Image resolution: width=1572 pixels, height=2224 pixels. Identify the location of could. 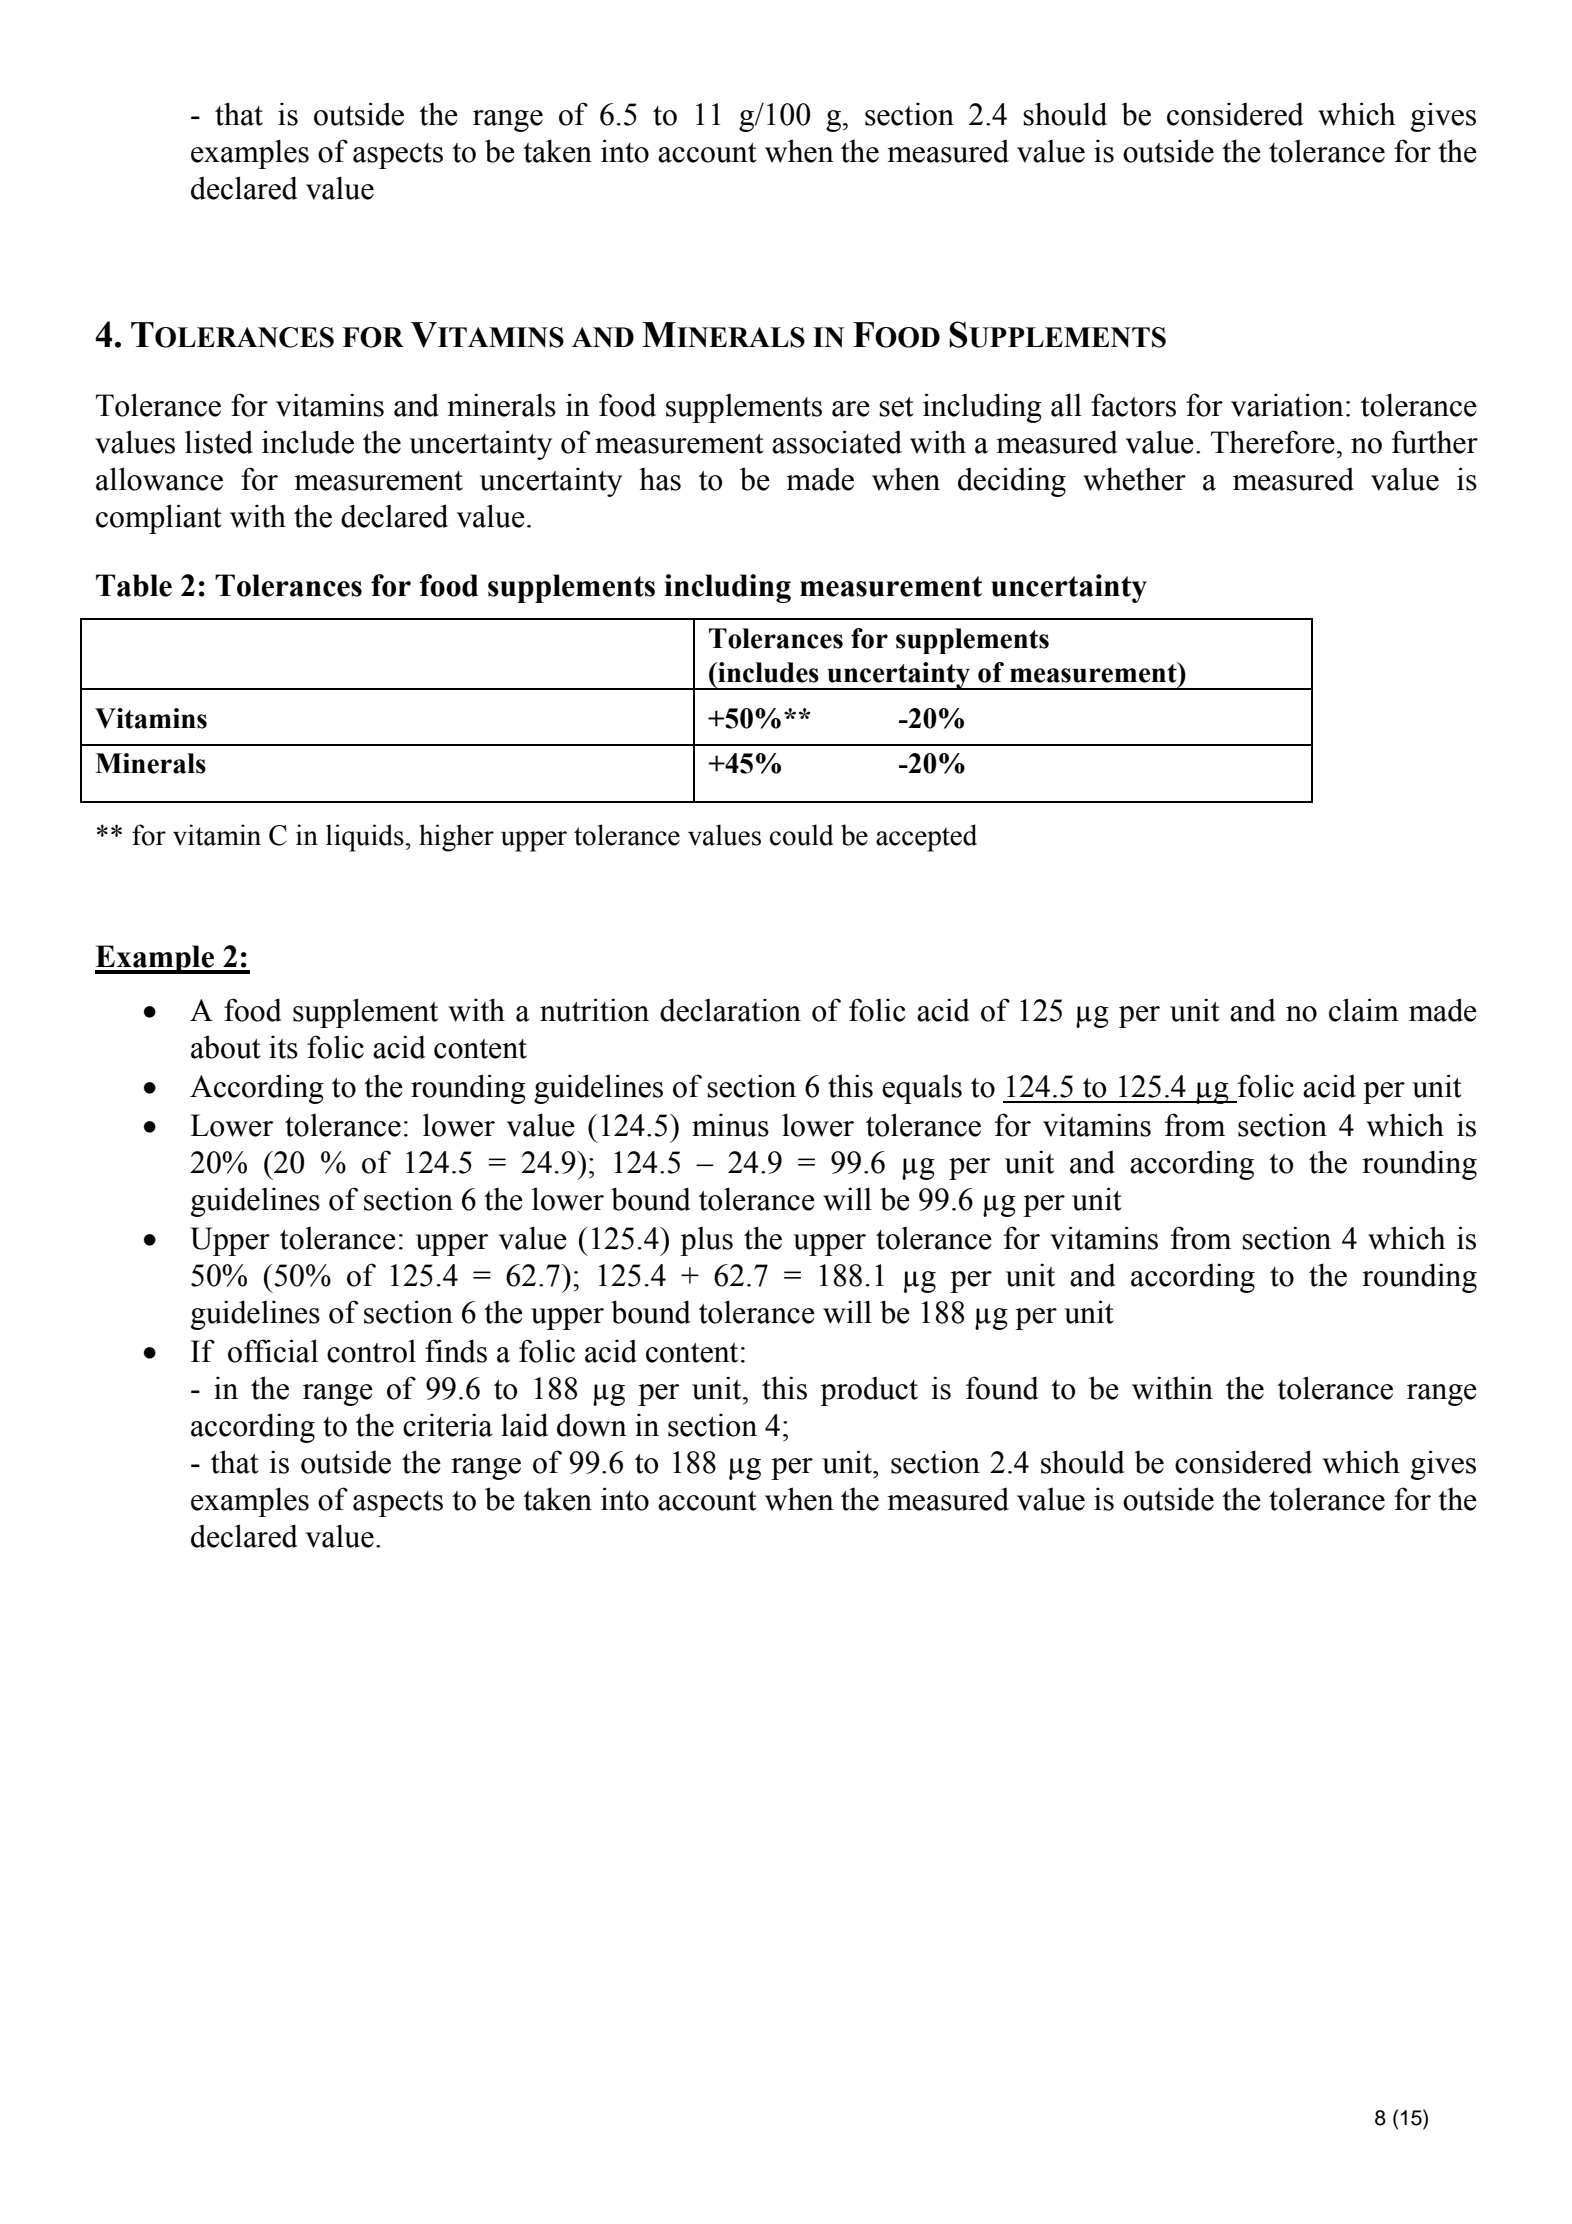
(801, 835).
